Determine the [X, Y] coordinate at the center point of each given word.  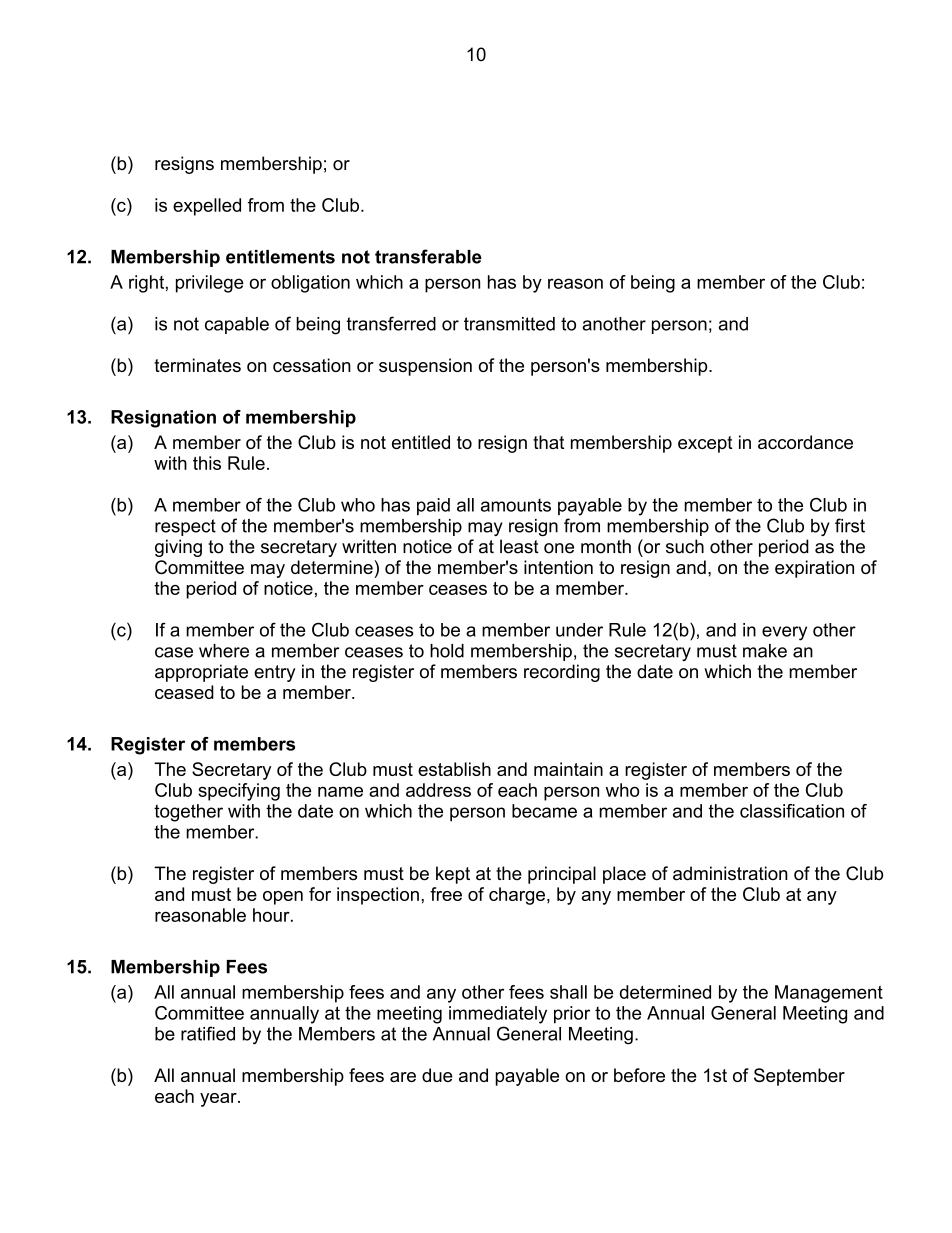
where [224, 651]
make [765, 651]
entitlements [280, 257]
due [437, 1075]
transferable [428, 256]
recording [562, 673]
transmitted [509, 324]
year [219, 1100]
